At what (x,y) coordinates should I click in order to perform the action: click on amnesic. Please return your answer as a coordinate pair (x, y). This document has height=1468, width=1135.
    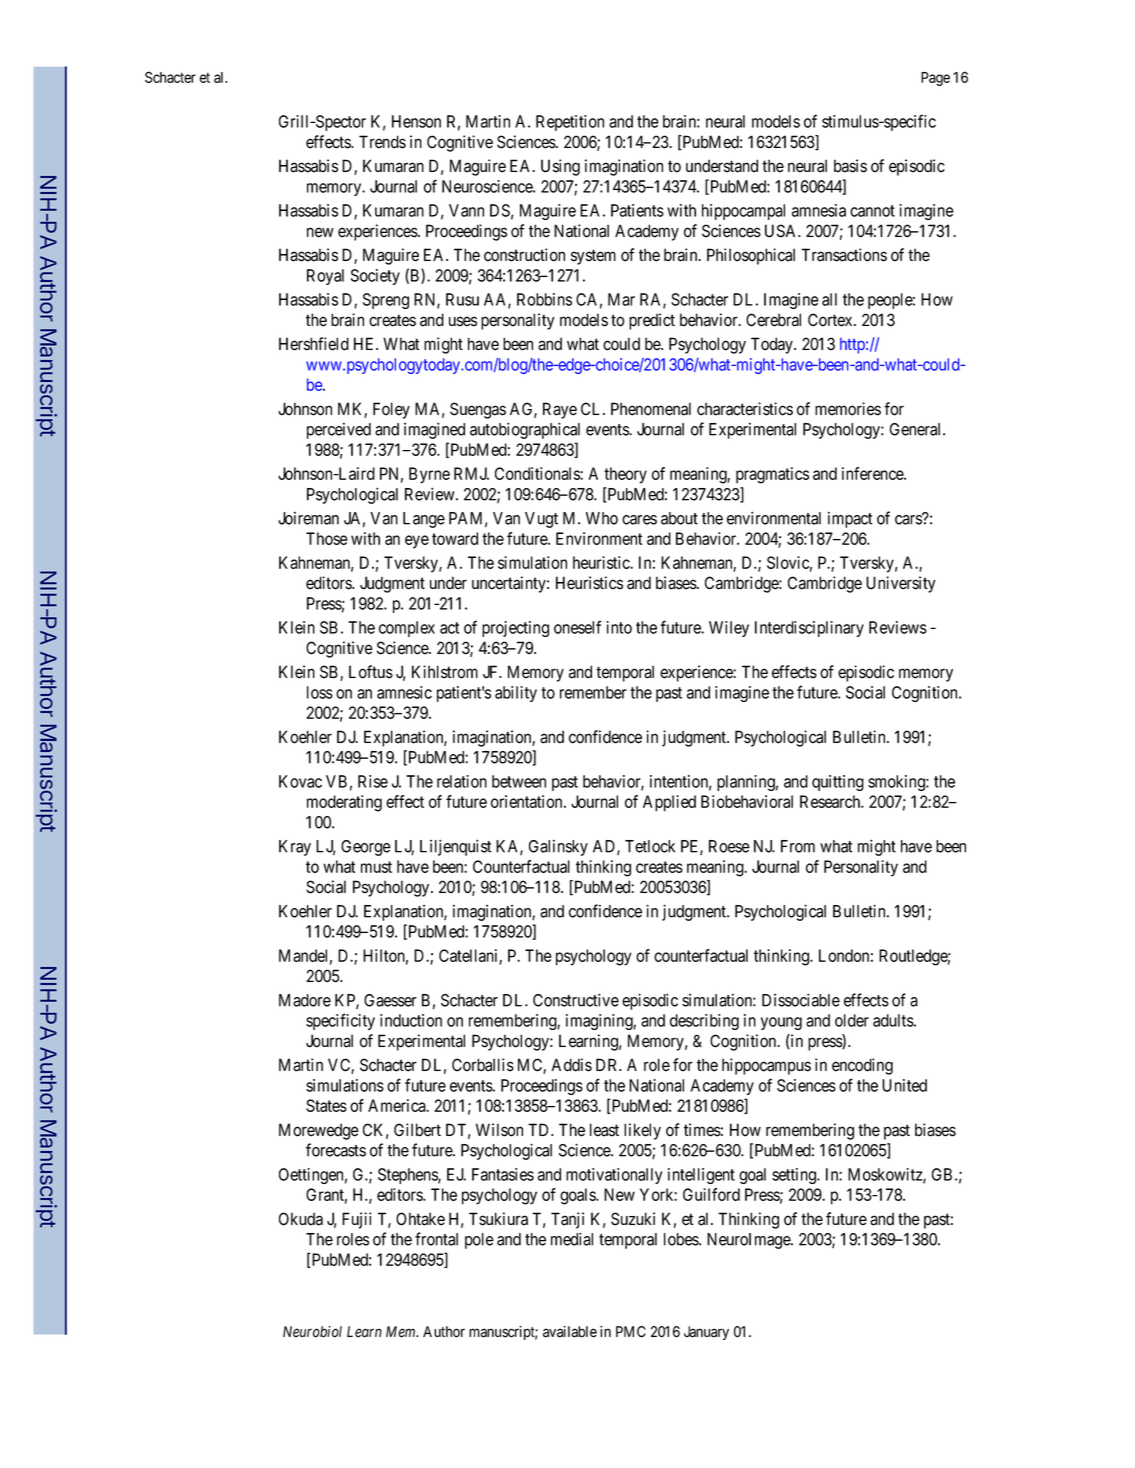
    Looking at the image, I should click on (404, 692).
